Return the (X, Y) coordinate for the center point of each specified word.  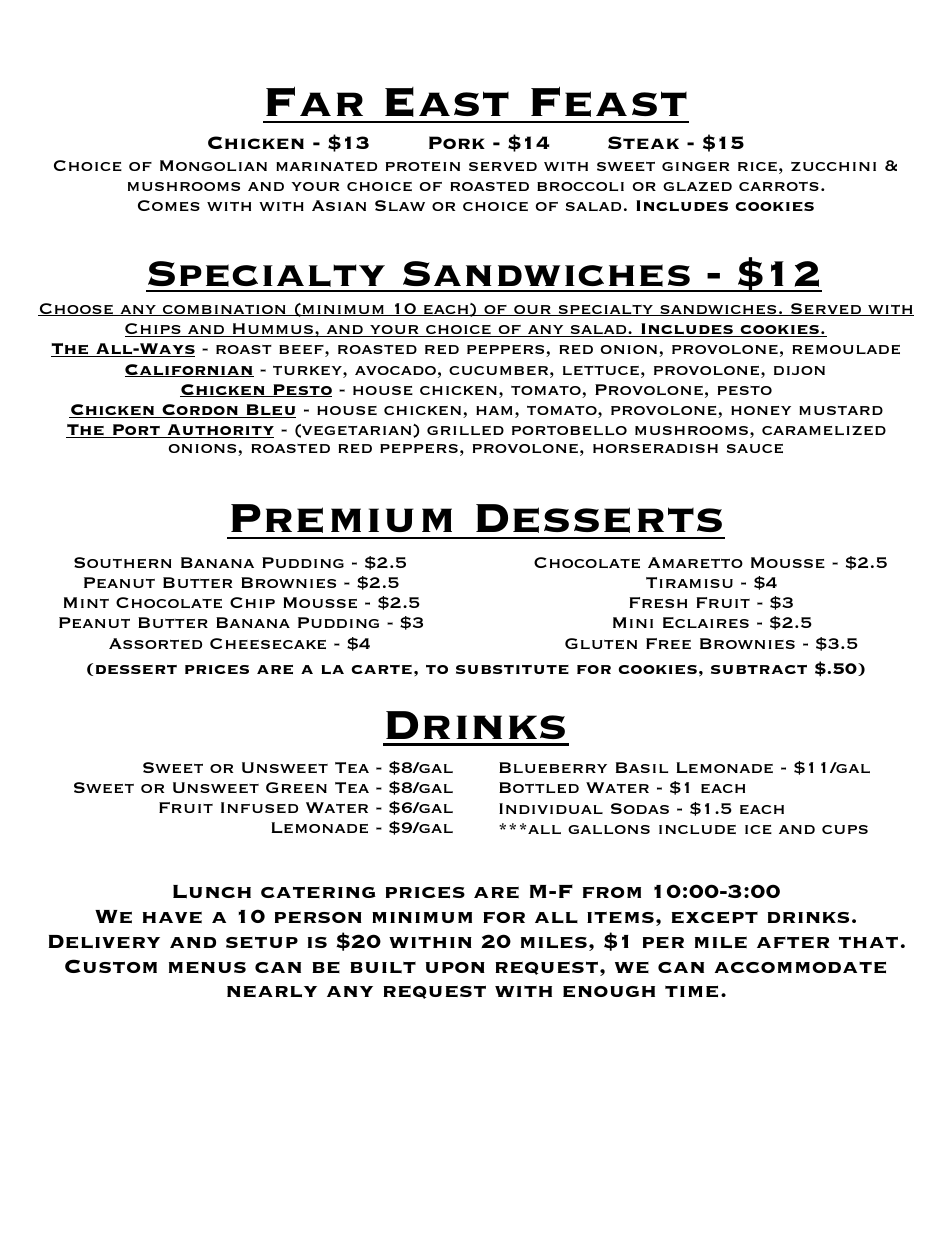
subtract (759, 669)
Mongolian (213, 165)
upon (455, 967)
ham (494, 410)
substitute (512, 669)
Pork (457, 142)
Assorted (155, 643)
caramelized (824, 430)
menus (207, 967)
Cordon (200, 411)
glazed (697, 186)
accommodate (800, 967)
